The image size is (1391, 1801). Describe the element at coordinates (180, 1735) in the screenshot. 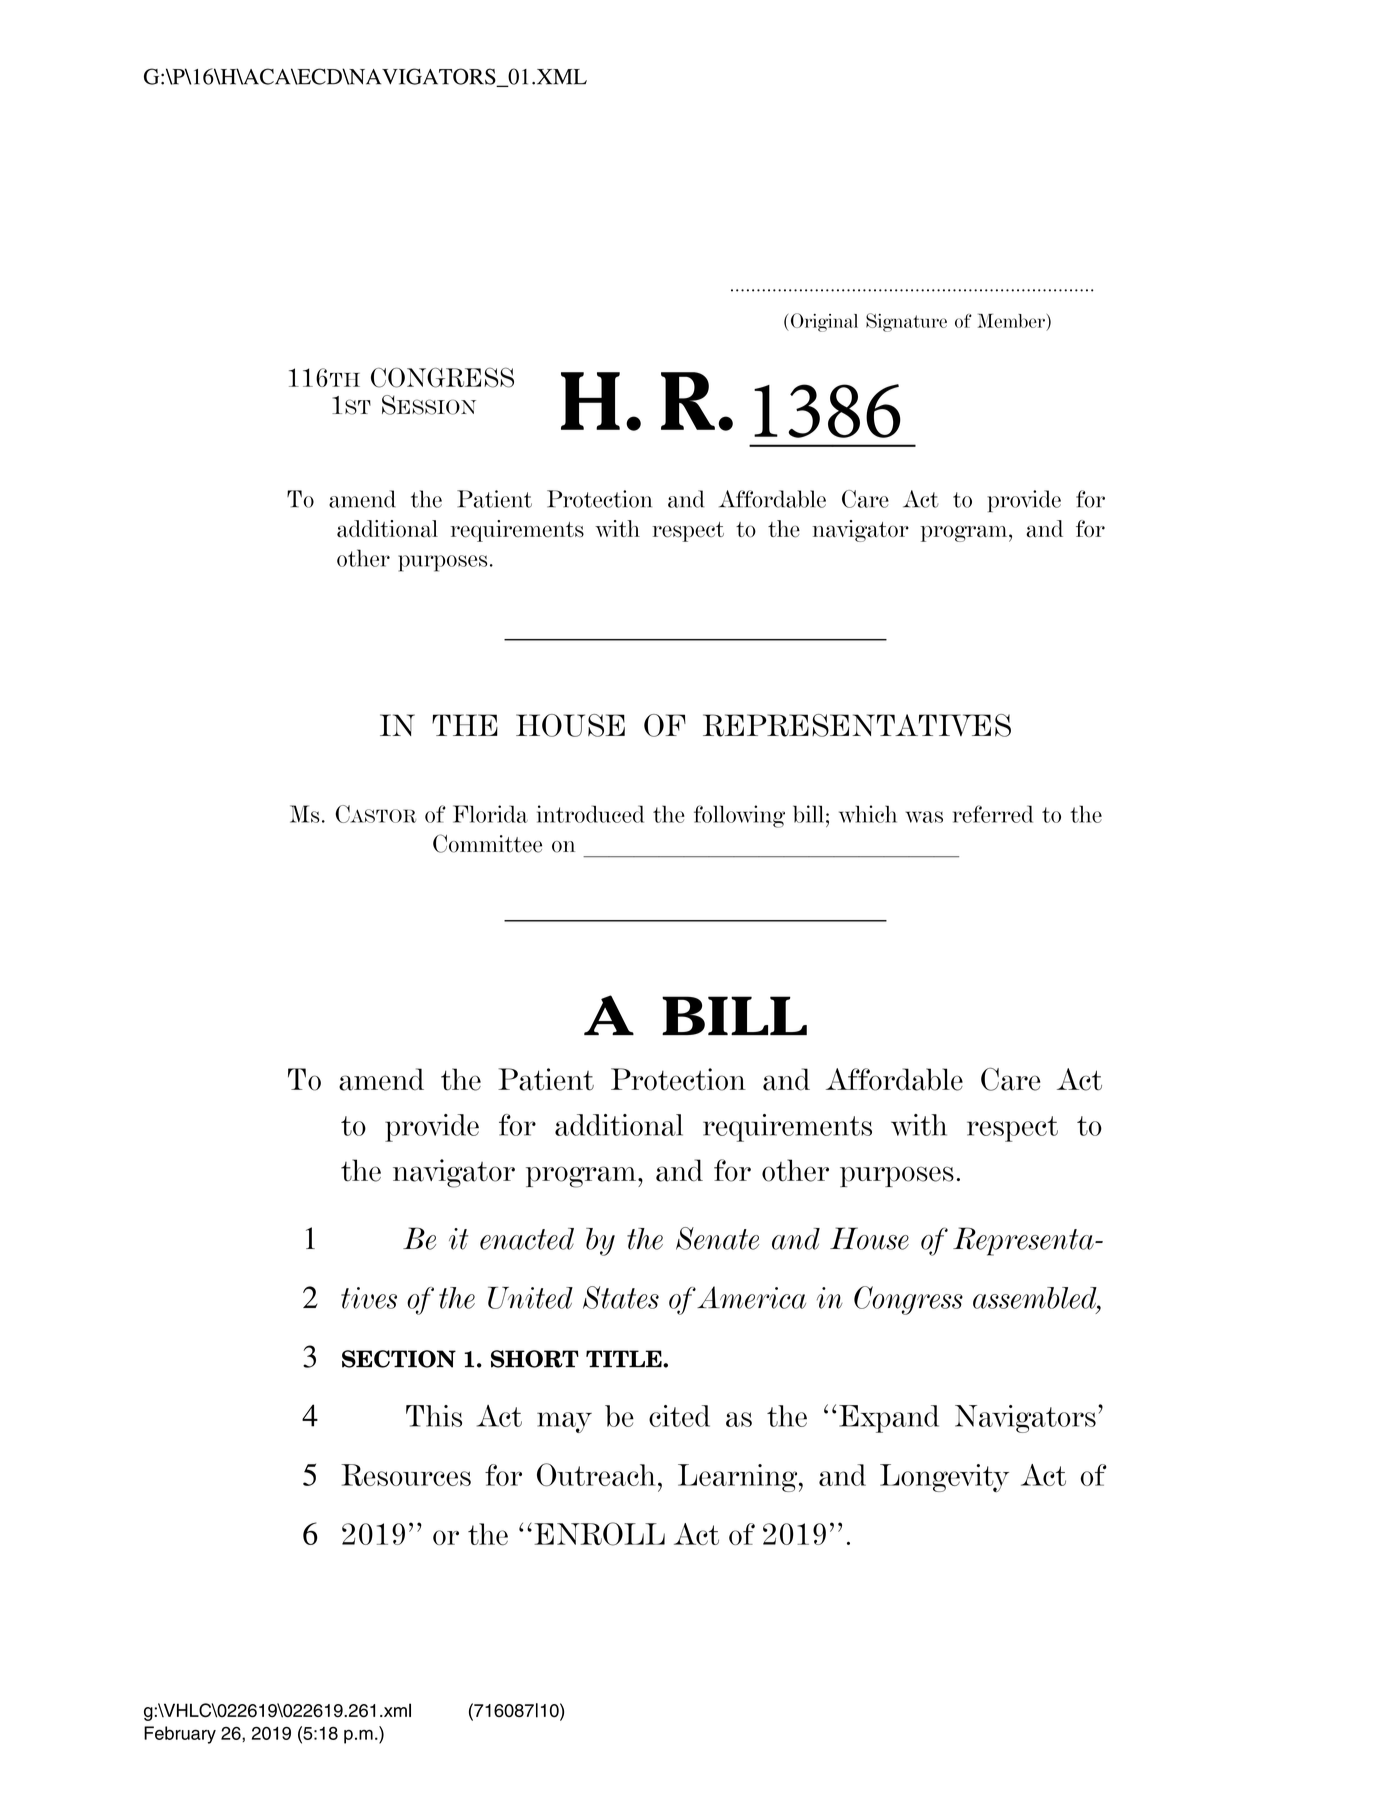

I see `February` at that location.
